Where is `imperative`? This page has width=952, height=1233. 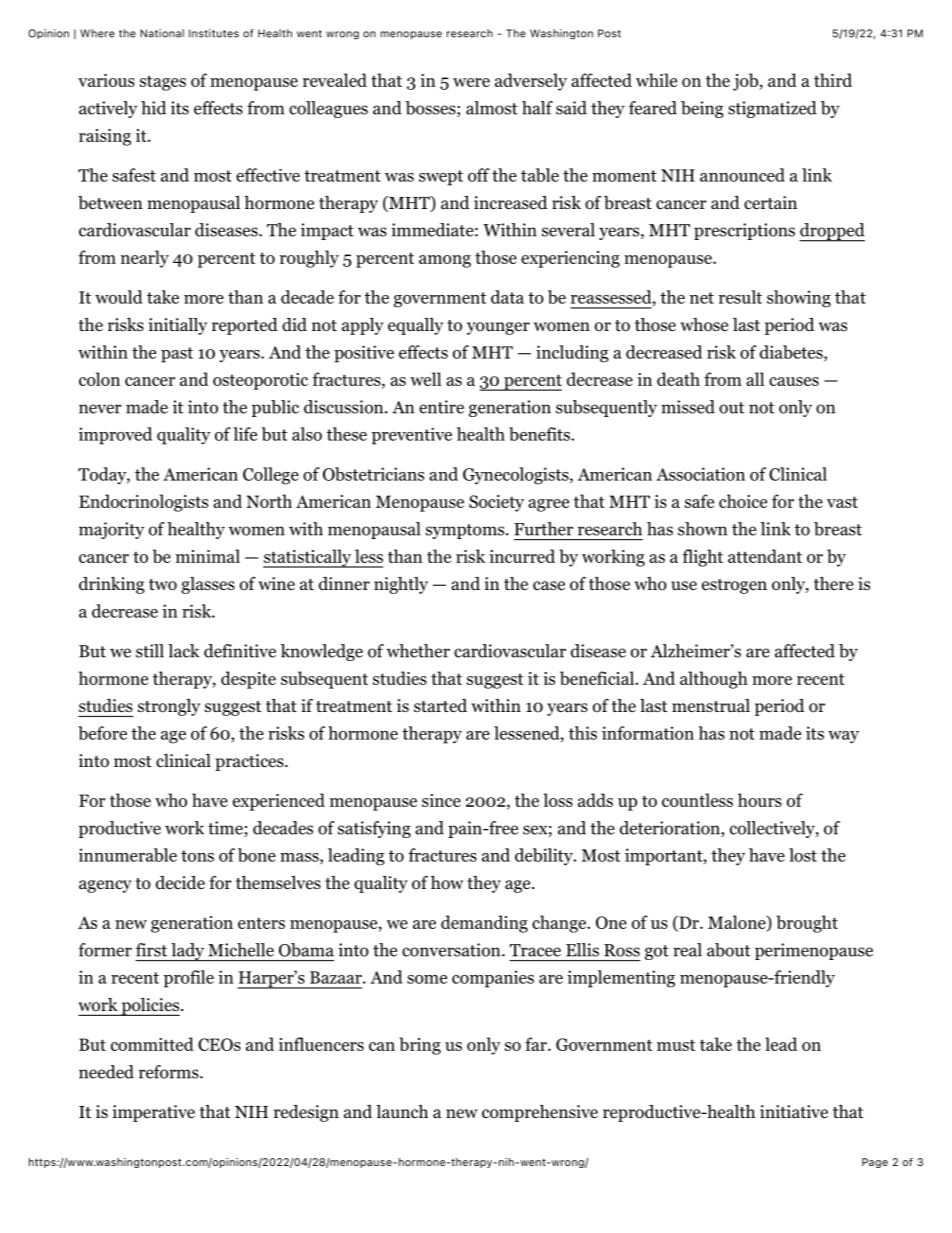
imperative is located at coordinates (154, 1113).
